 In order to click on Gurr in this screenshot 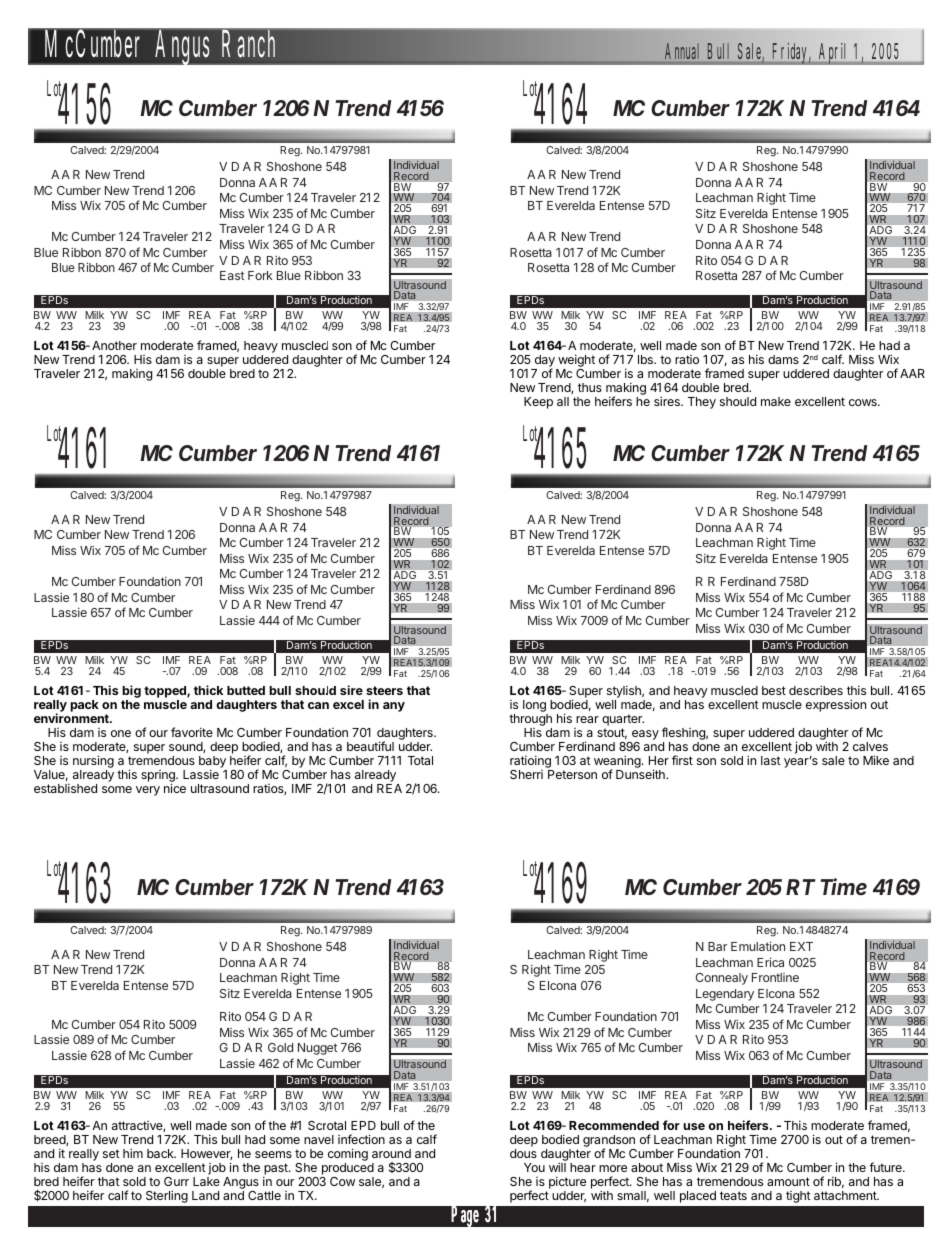, I will do `click(176, 1181)`.
